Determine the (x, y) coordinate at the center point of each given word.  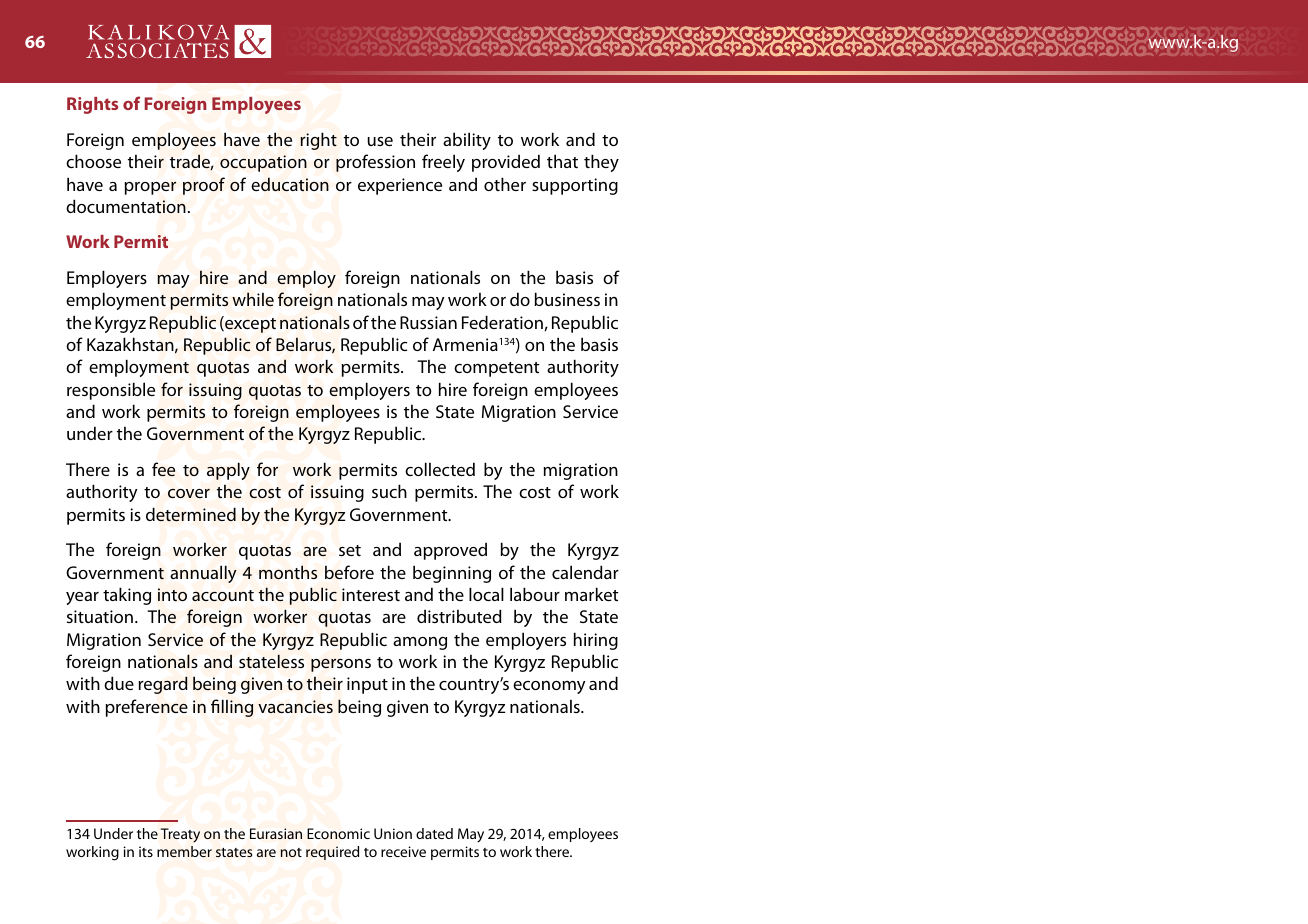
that (562, 161)
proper (150, 188)
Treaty (180, 835)
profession (375, 163)
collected (440, 469)
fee (163, 469)
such (389, 491)
